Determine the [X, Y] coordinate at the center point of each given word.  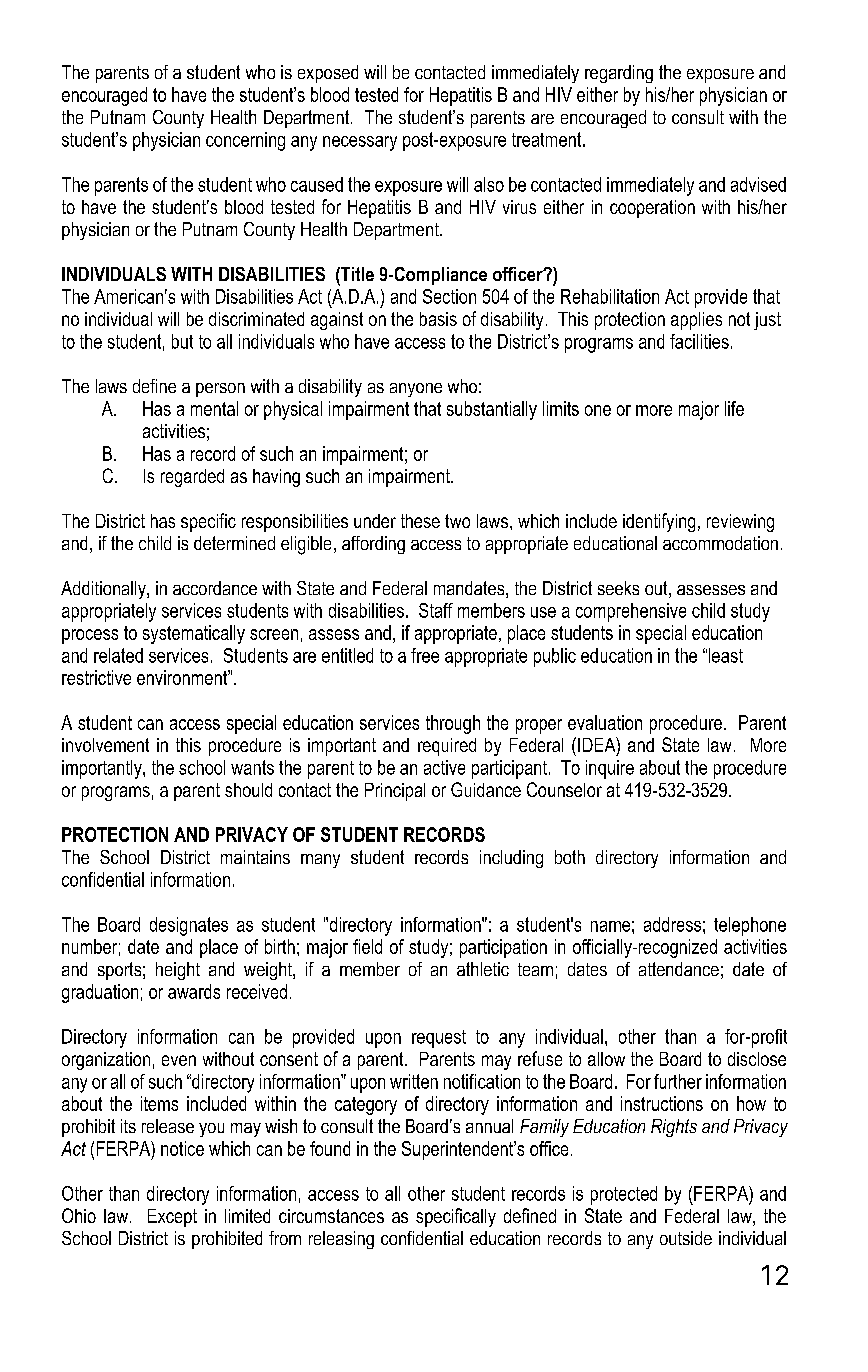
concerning [245, 141]
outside [686, 1238]
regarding [619, 74]
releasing [341, 1240]
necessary [360, 143]
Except [172, 1218]
